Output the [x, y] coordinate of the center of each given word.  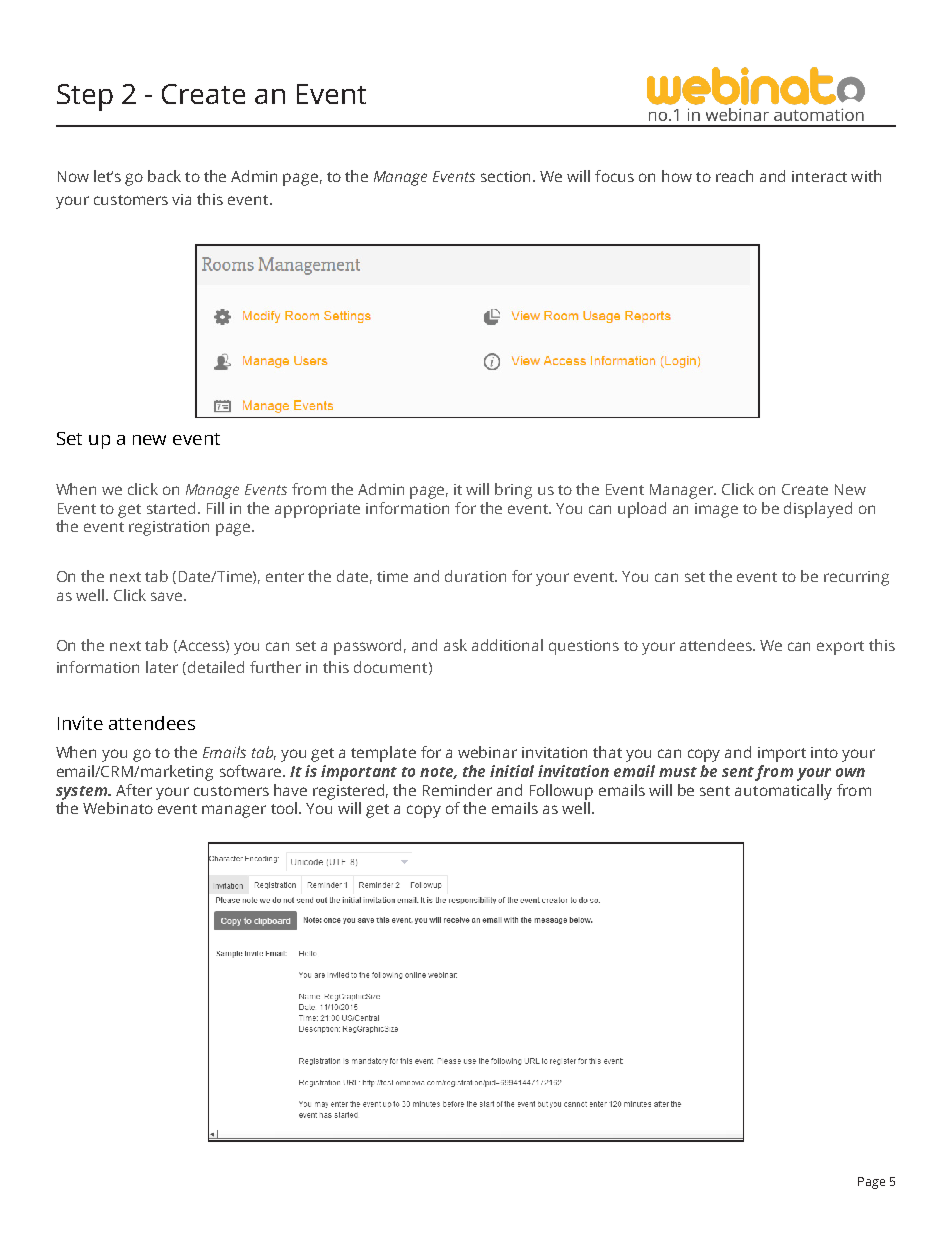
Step [85, 97]
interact [819, 176]
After [134, 790]
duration [475, 576]
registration [169, 528]
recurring [856, 578]
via [181, 199]
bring [513, 491]
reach [734, 176]
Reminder [457, 790]
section [505, 176]
